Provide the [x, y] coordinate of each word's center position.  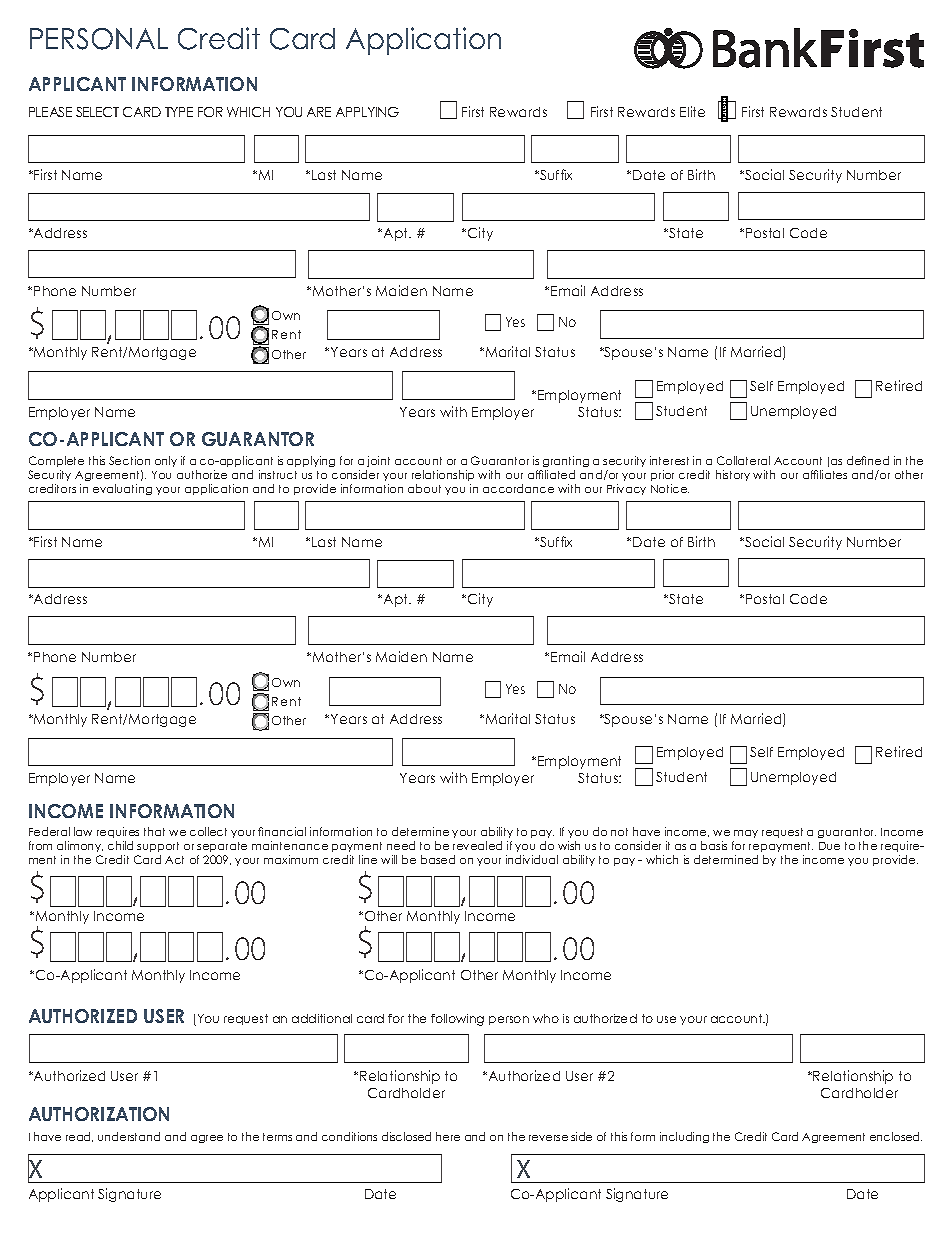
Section [129, 460]
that [154, 831]
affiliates [825, 474]
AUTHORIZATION [99, 1114]
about [424, 488]
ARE [319, 112]
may [746, 834]
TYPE [179, 112]
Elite [692, 111]
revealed [477, 845]
